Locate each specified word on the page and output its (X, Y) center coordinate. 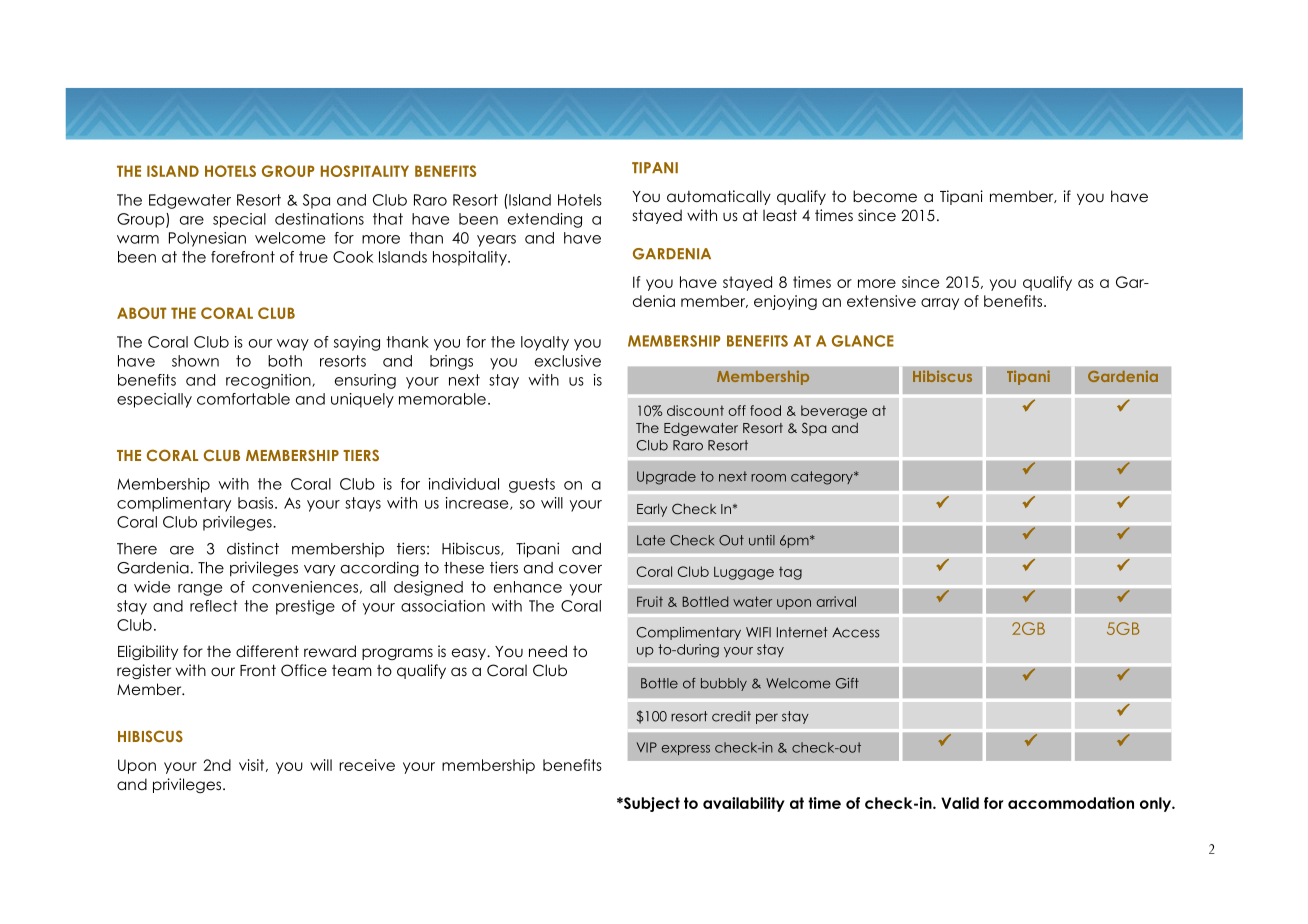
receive (367, 765)
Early (652, 510)
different (267, 651)
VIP (647, 747)
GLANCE (863, 341)
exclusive (568, 361)
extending (545, 220)
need (548, 651)
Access (856, 632)
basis (255, 503)
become (885, 196)
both (285, 361)
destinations (319, 219)
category (823, 478)
